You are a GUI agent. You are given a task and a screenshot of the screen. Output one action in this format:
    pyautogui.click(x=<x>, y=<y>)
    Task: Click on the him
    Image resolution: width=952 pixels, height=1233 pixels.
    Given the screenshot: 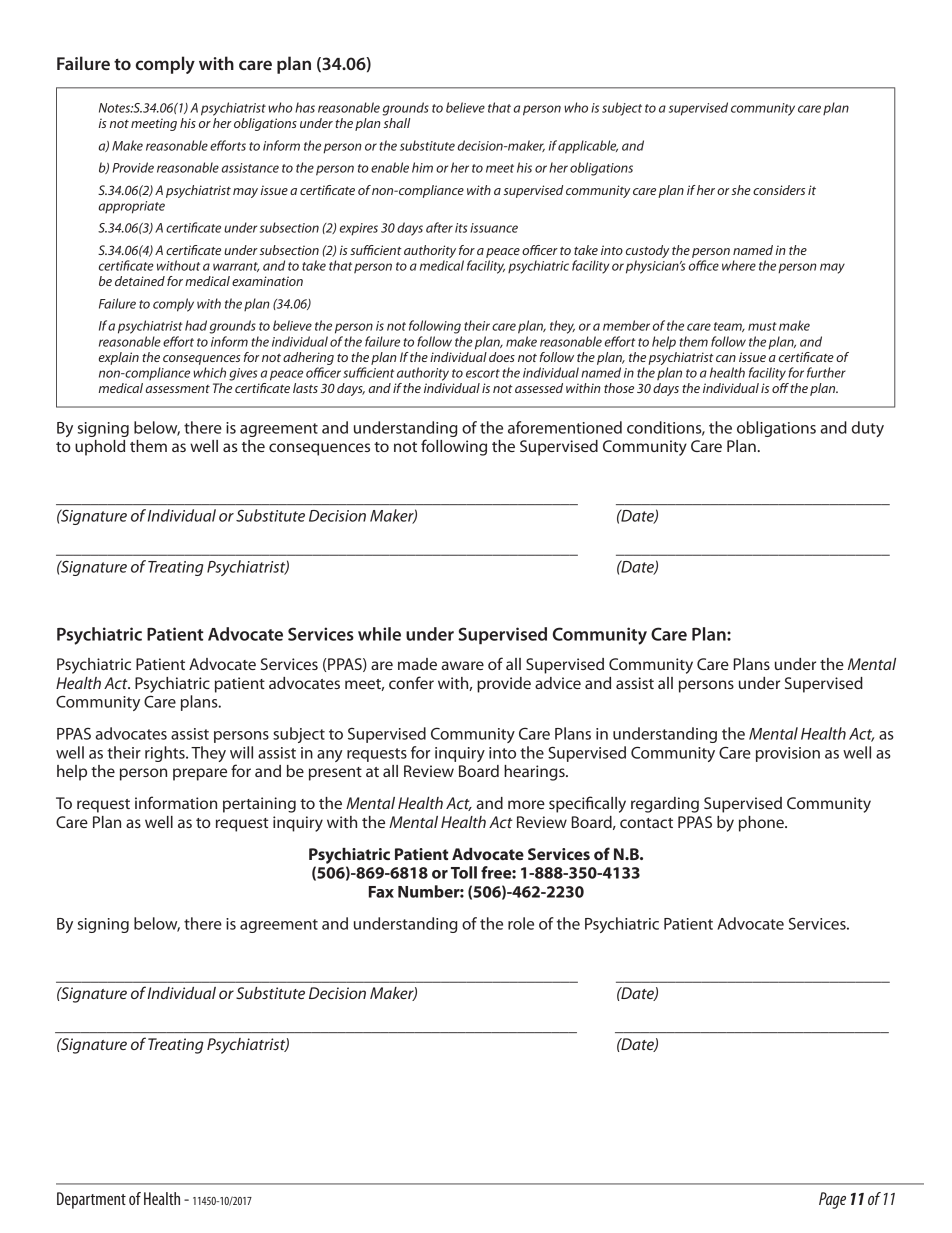 What is the action you would take?
    pyautogui.click(x=422, y=167)
